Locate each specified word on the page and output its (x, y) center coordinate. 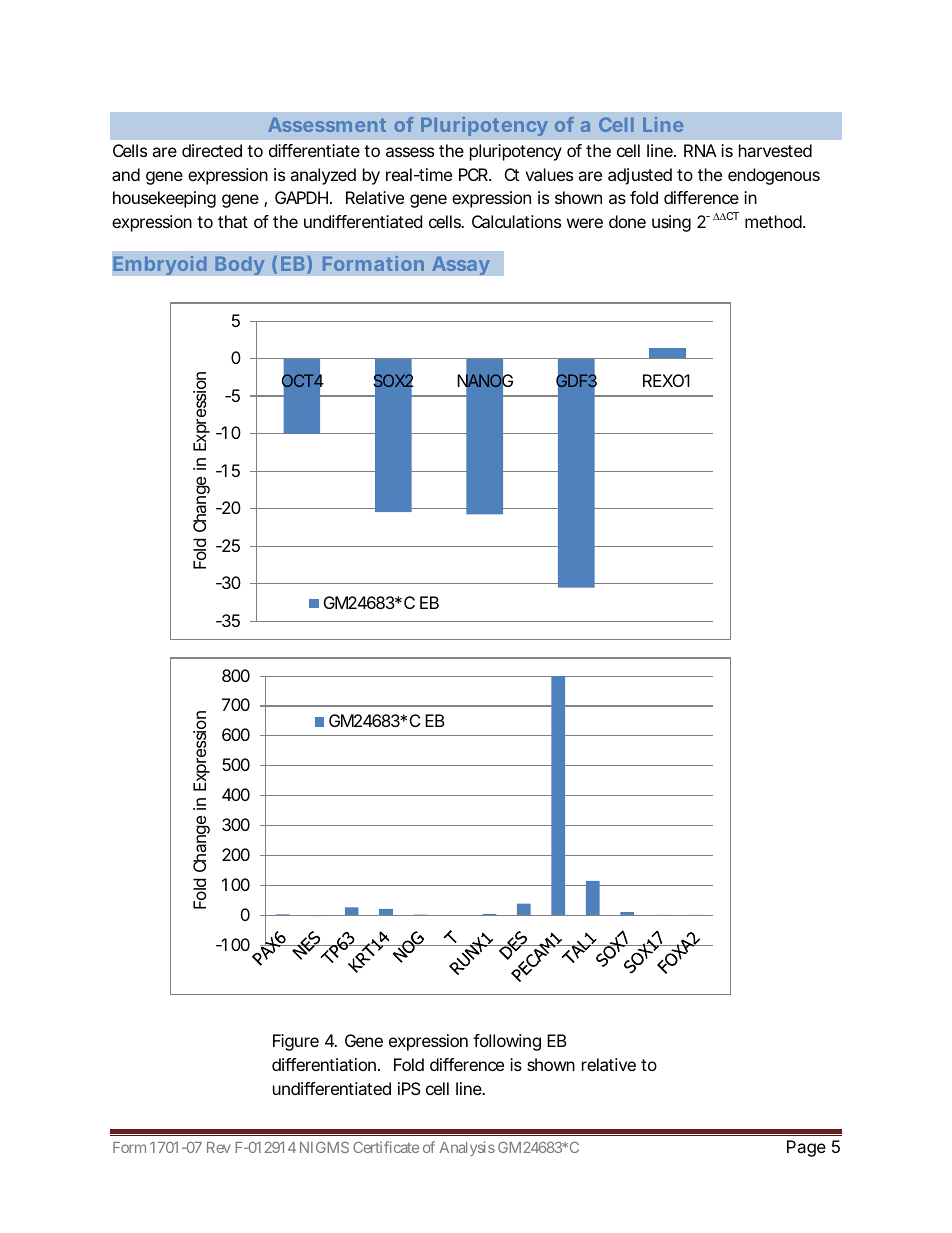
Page (806, 1148)
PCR (474, 174)
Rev (219, 1147)
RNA (700, 150)
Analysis (467, 1148)
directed (212, 150)
